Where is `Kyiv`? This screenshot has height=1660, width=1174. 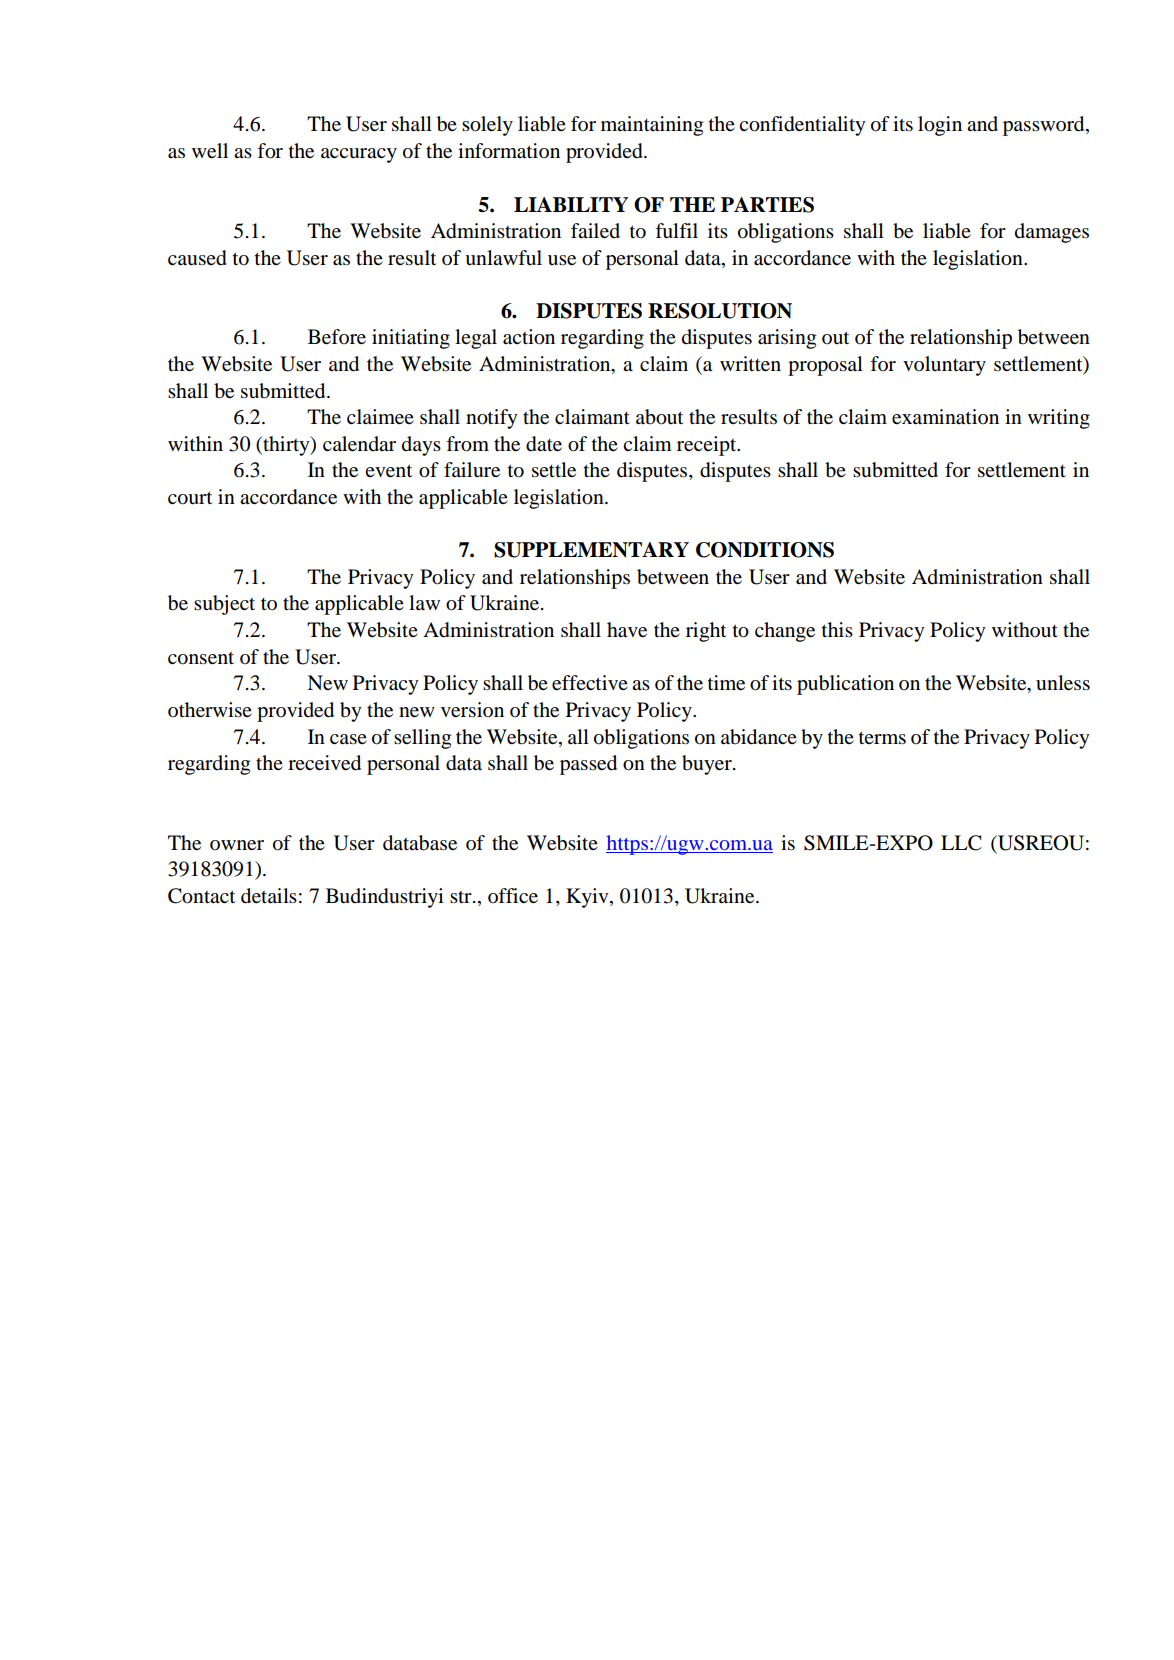
Kyiv is located at coordinates (588, 898).
